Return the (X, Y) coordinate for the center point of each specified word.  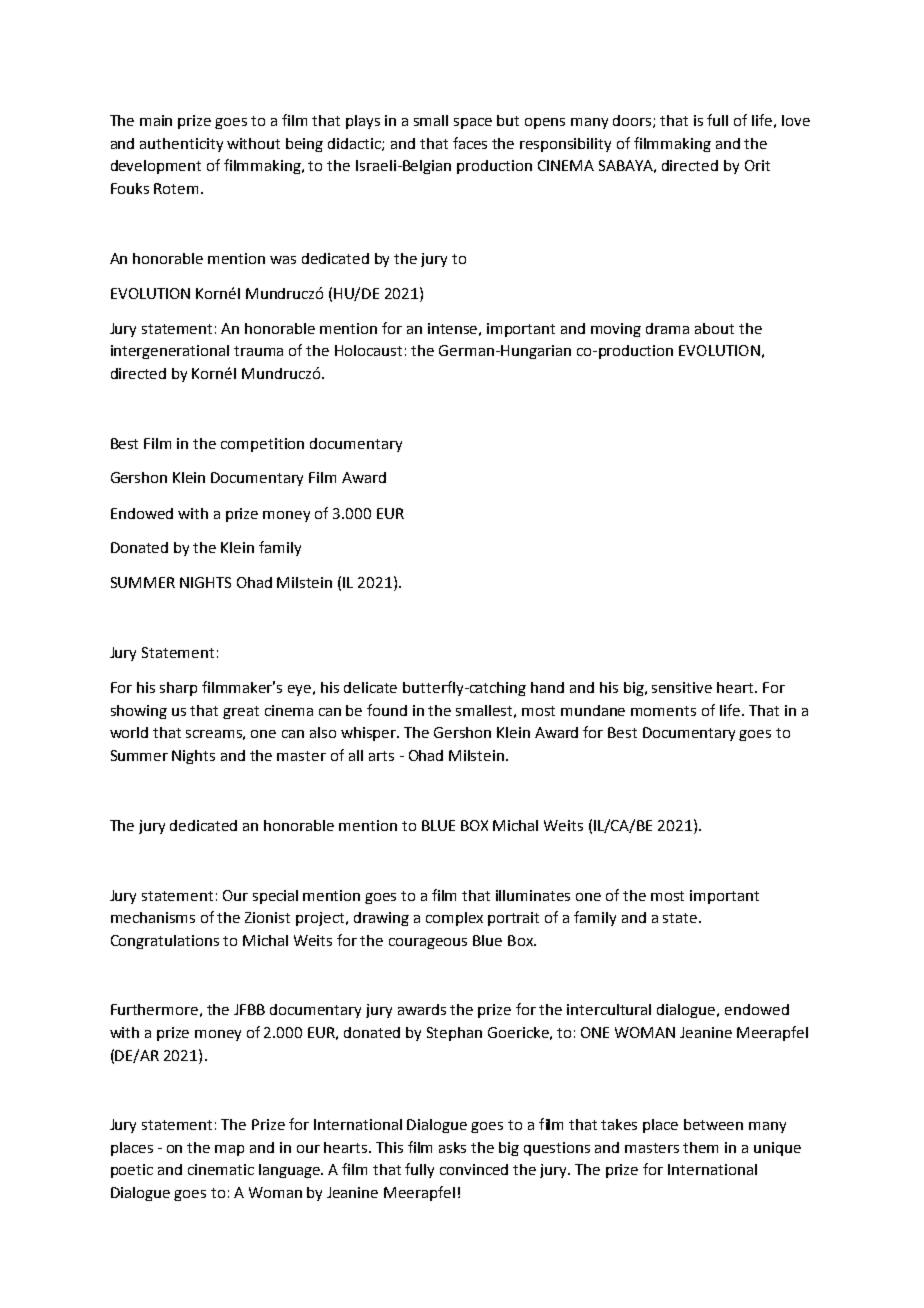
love (796, 120)
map (229, 1150)
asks (452, 1147)
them (700, 1147)
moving (616, 330)
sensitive (682, 687)
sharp (178, 689)
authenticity (181, 145)
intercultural (609, 1009)
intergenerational (170, 352)
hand (547, 687)
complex (454, 919)
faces (470, 143)
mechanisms (153, 917)
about (714, 328)
